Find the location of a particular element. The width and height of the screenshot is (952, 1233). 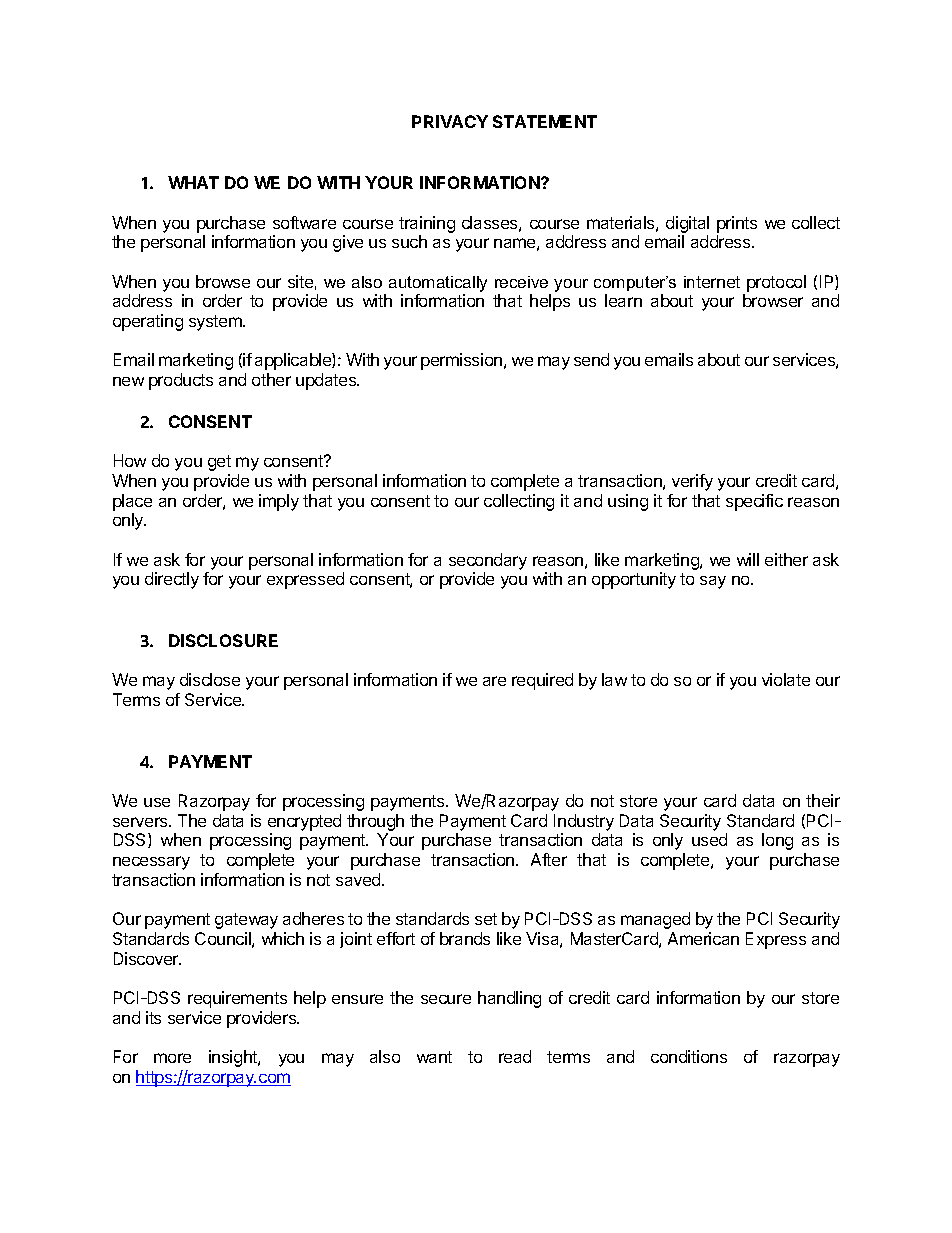

secure is located at coordinates (446, 999).
